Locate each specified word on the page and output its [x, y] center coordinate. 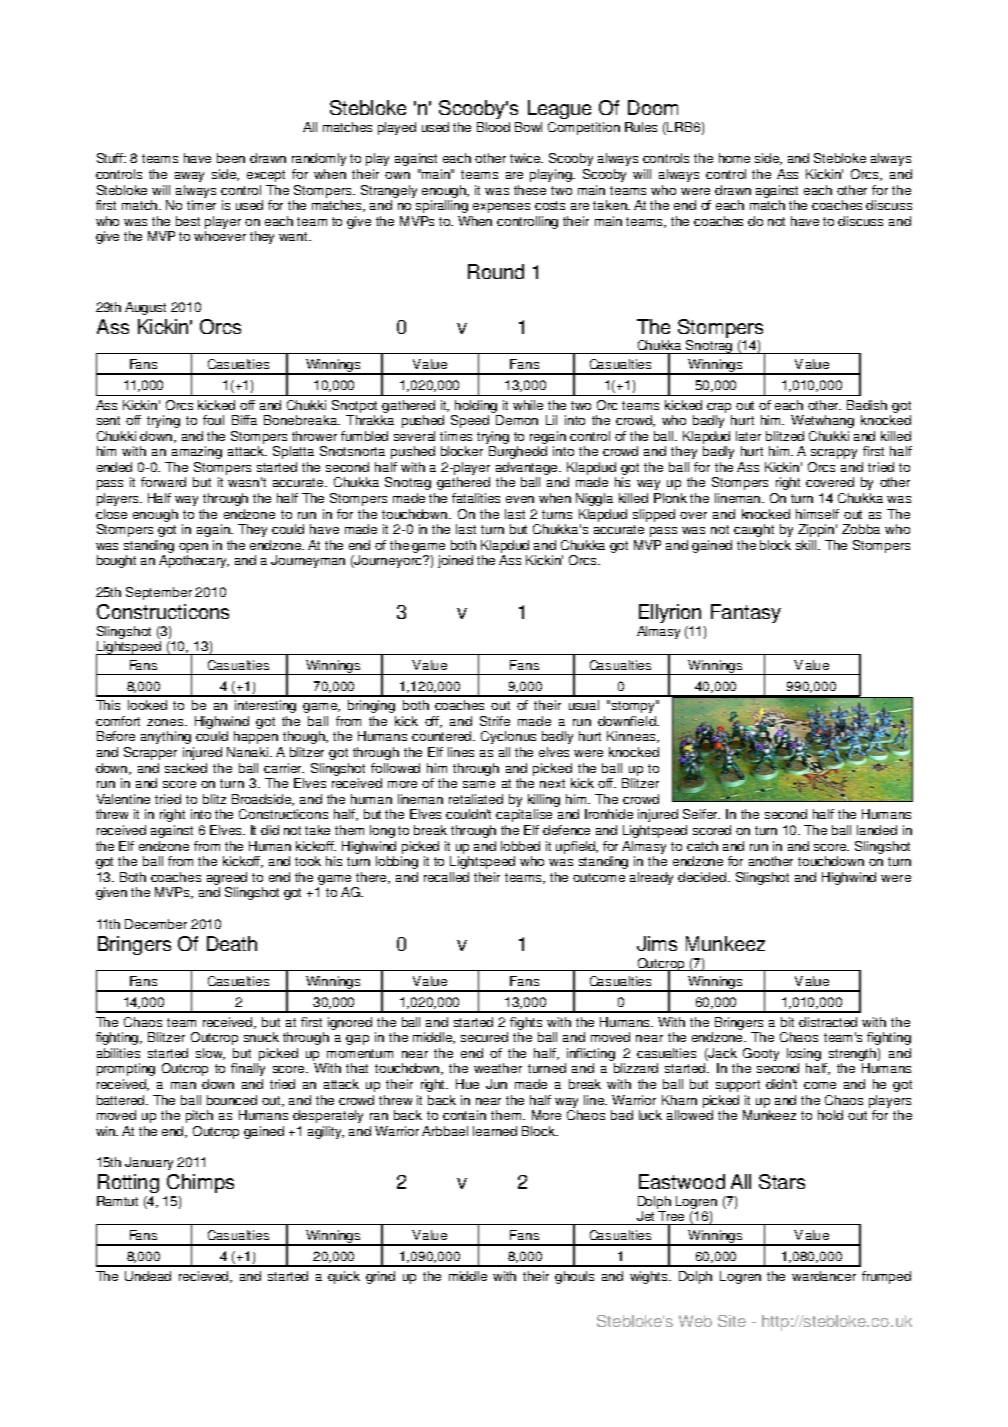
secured [484, 1037]
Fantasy [746, 613]
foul [213, 420]
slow [210, 1054]
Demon [517, 420]
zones [166, 722]
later [748, 436]
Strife [495, 721]
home [734, 158]
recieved [205, 1277]
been [231, 158]
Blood [493, 127]
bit [787, 1022]
